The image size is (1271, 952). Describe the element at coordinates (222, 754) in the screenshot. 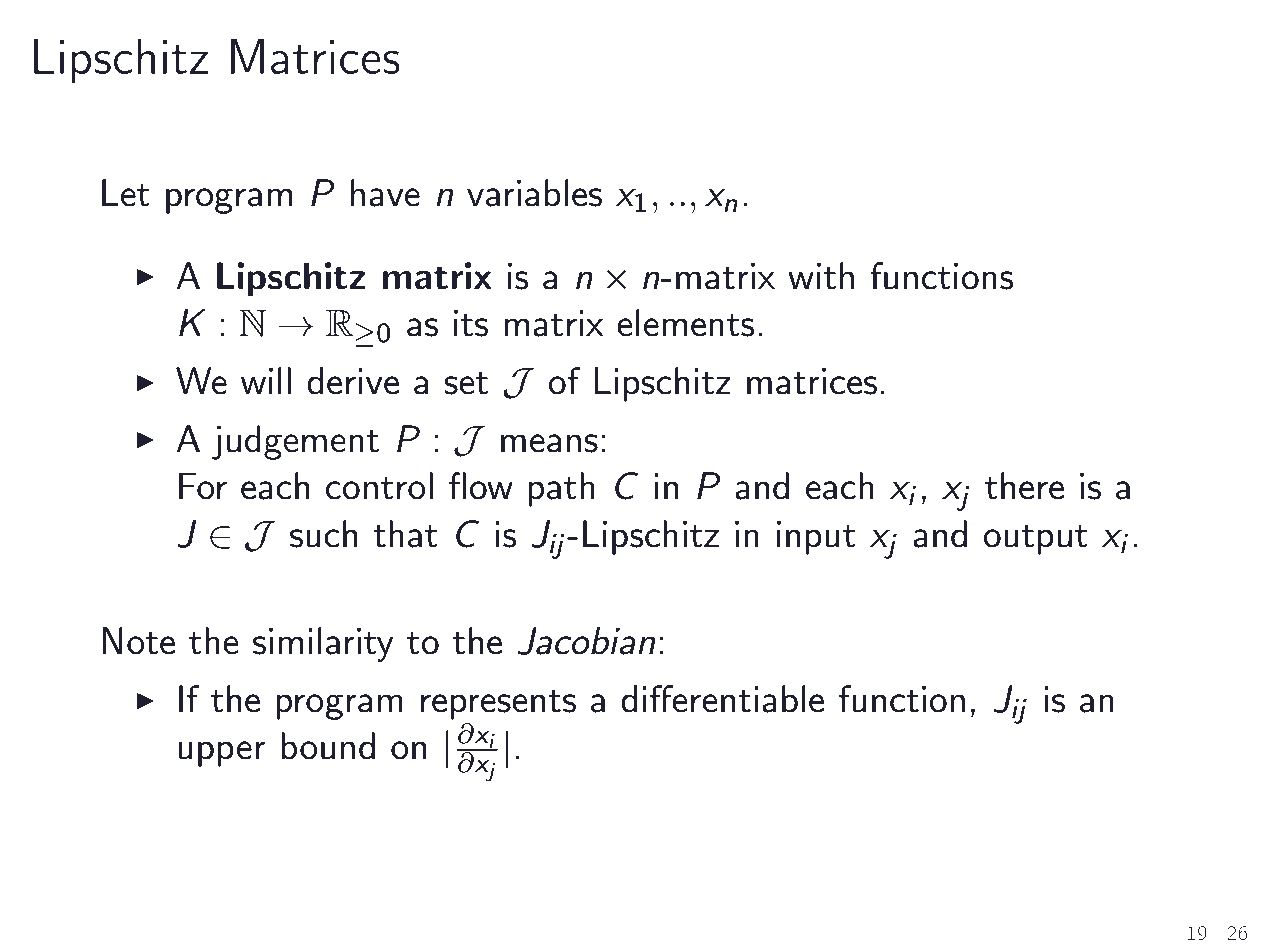

I see `upper` at that location.
